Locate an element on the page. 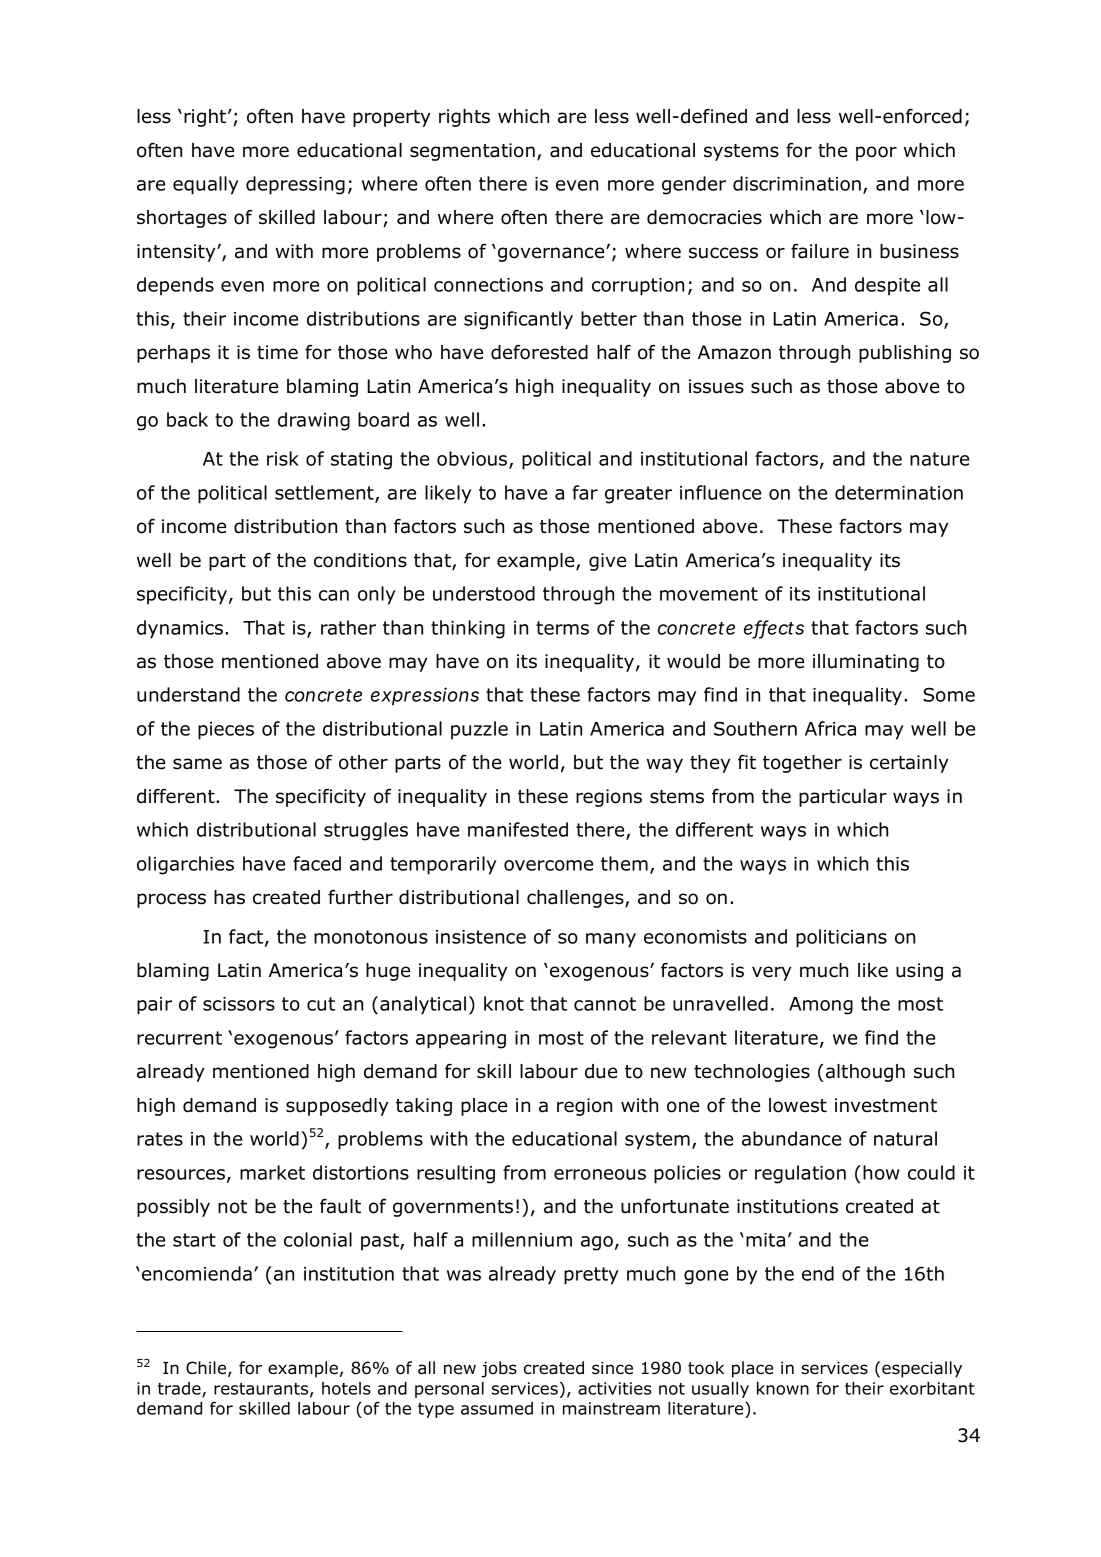 The image size is (1101, 1557). pieces is located at coordinates (226, 731).
